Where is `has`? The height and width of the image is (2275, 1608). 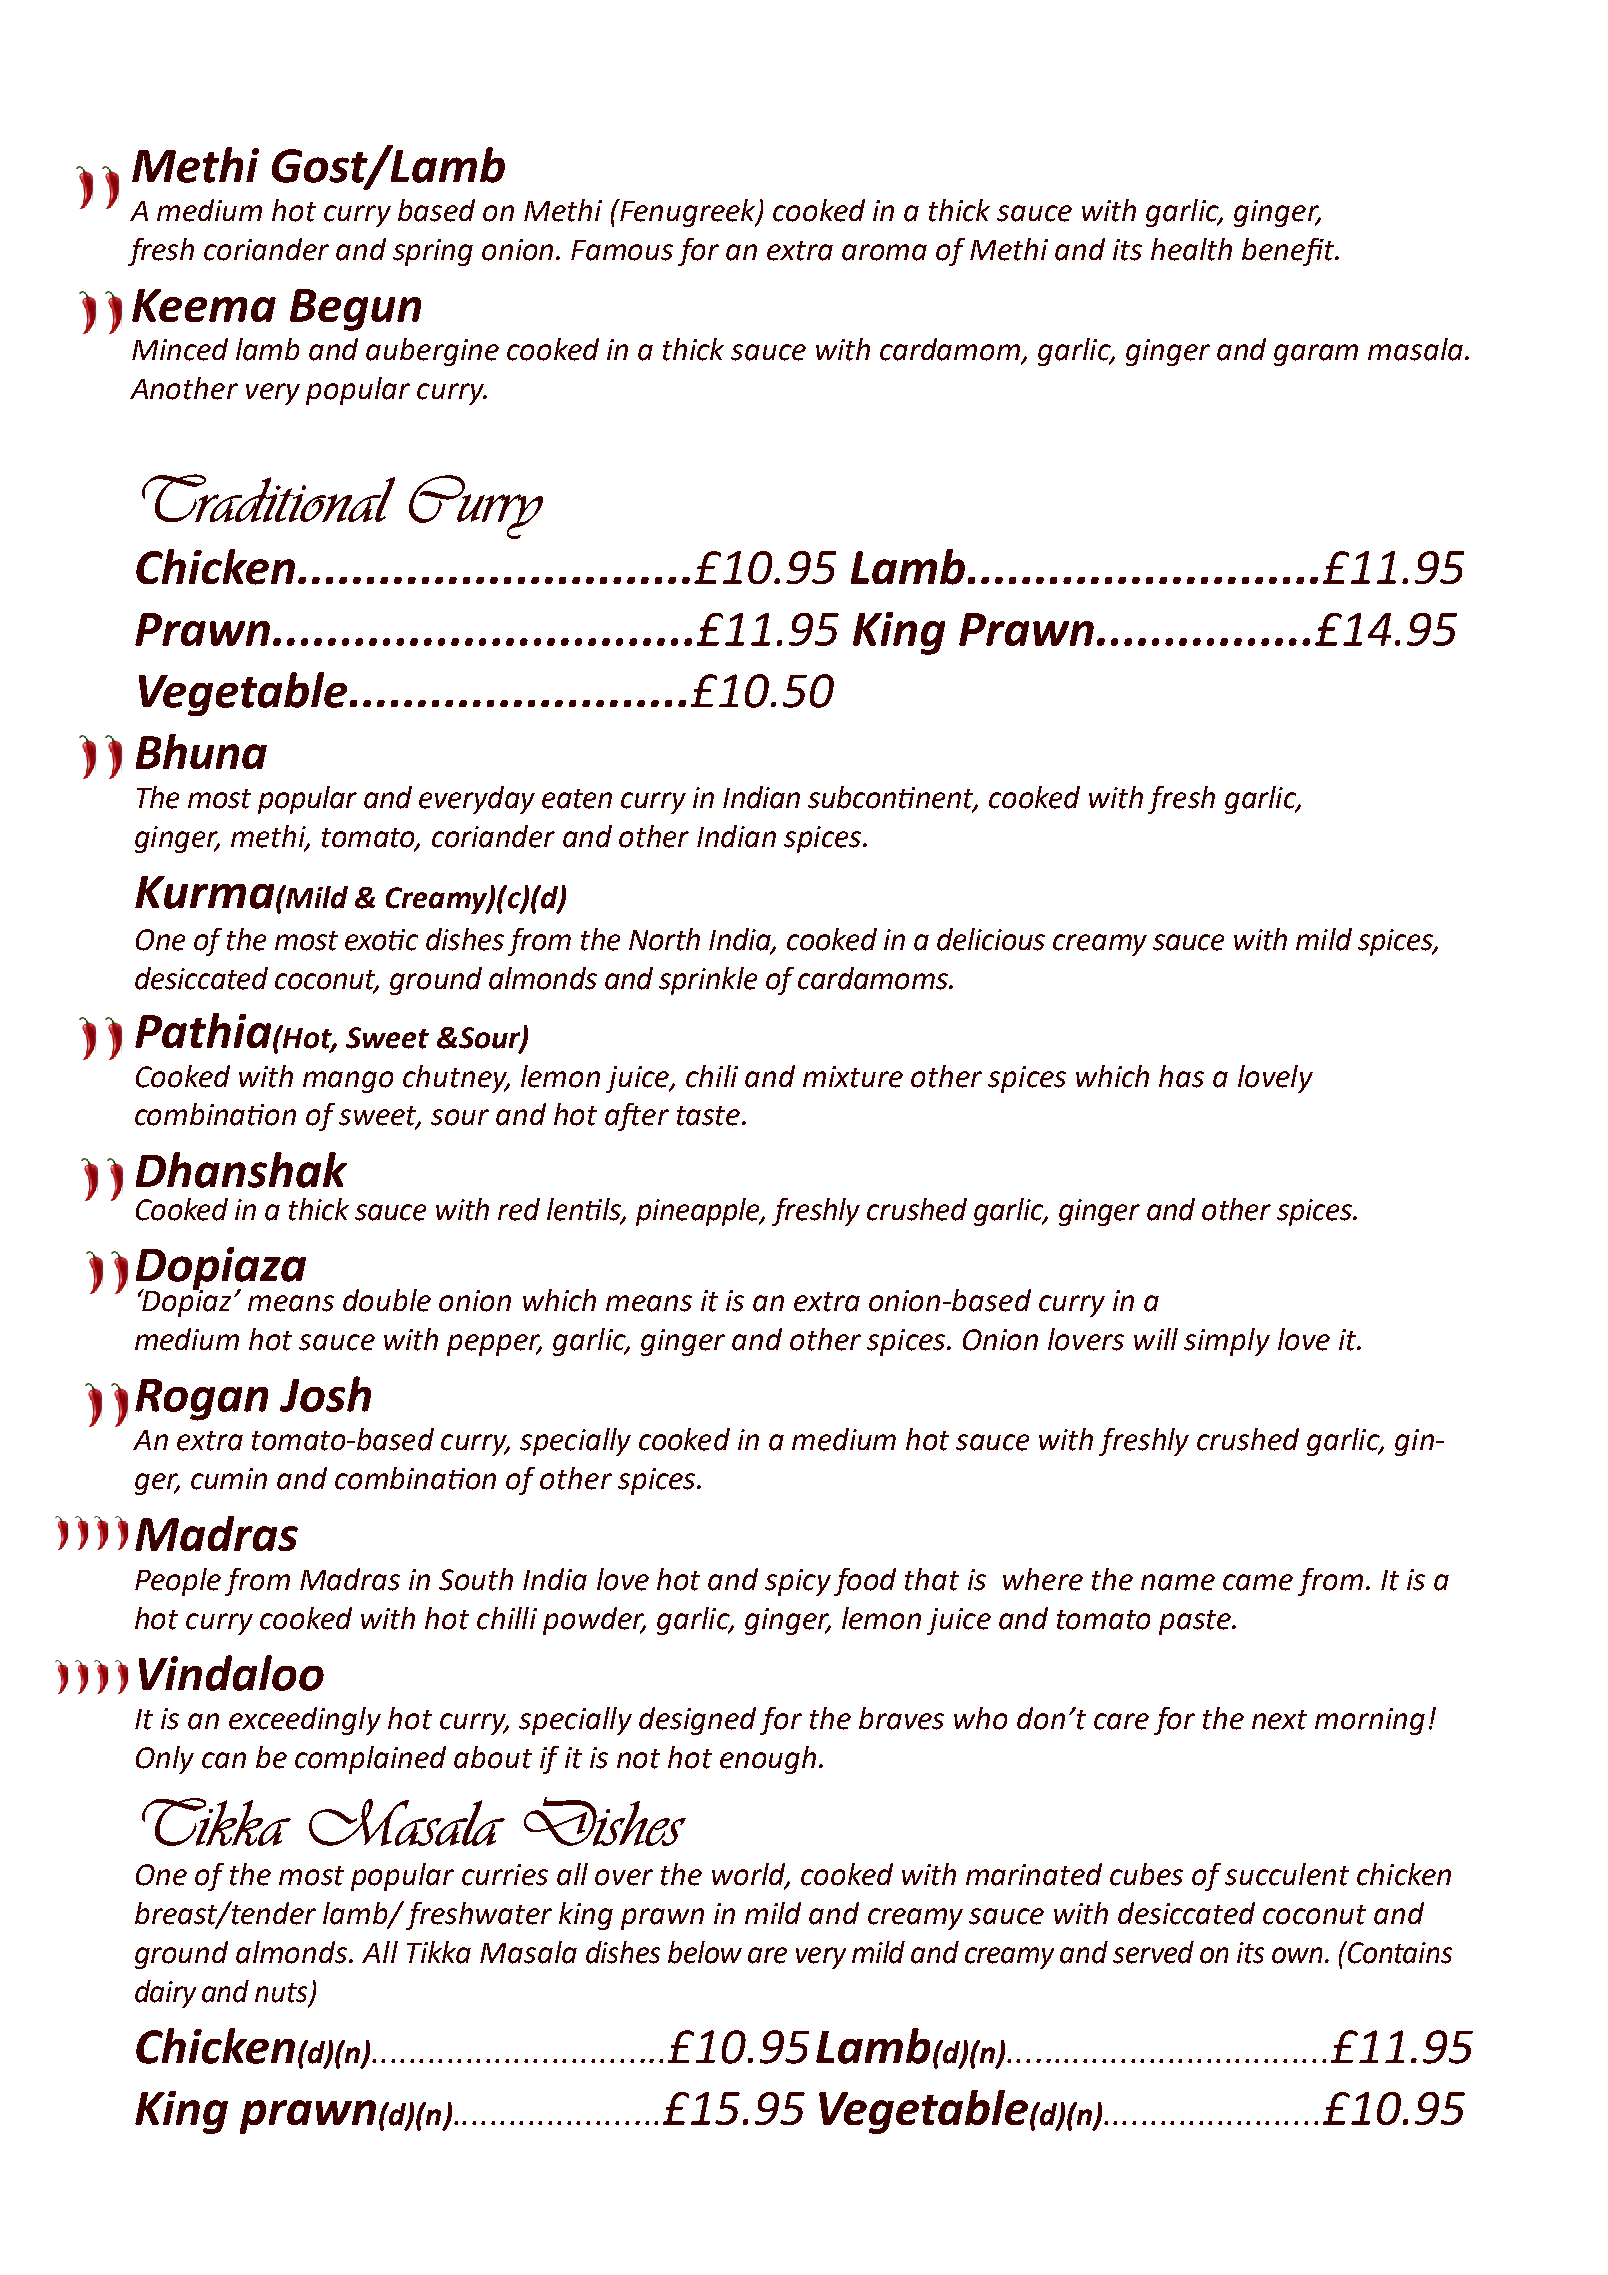 has is located at coordinates (1181, 1076).
